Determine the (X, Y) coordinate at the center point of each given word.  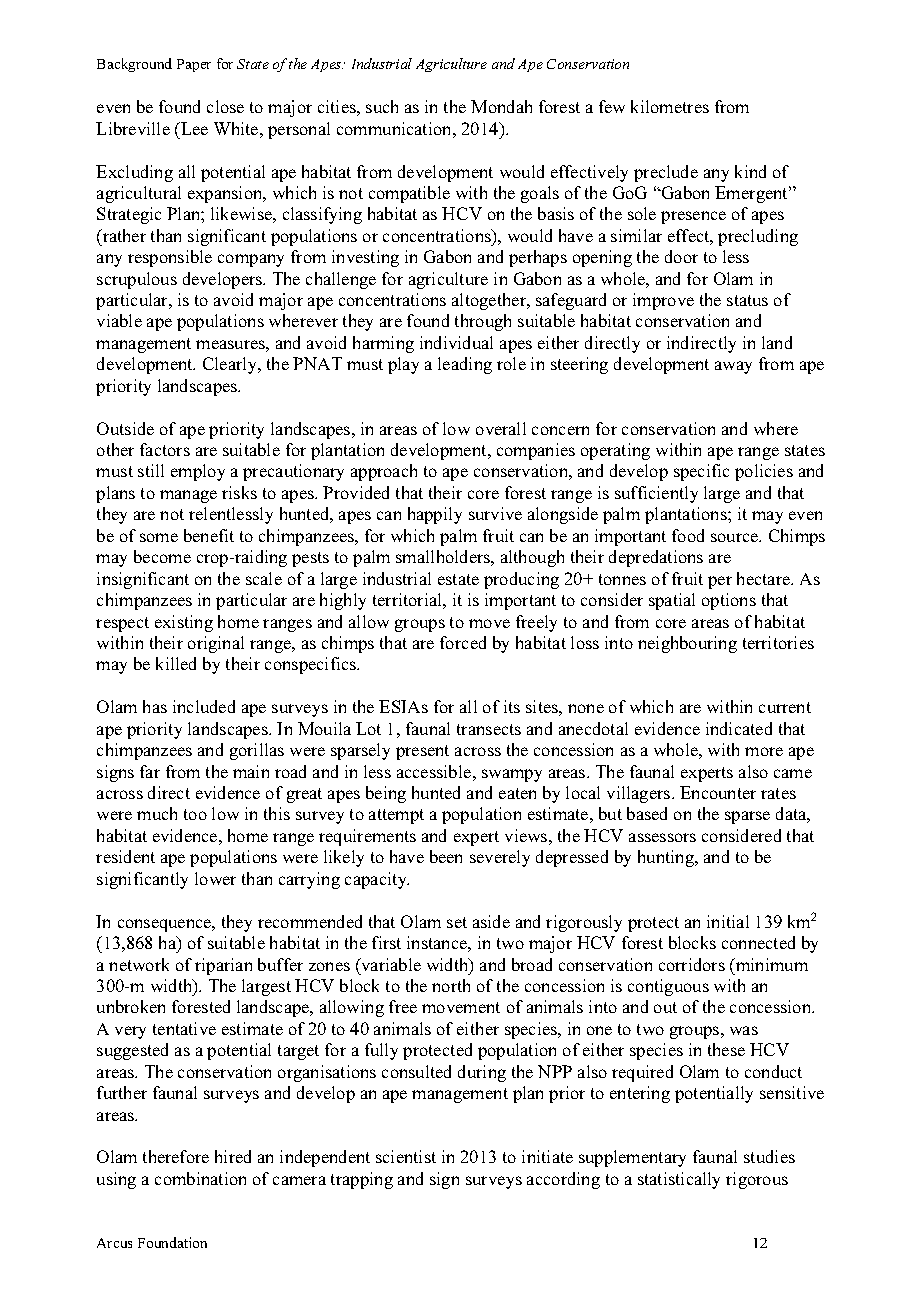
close (225, 106)
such (382, 106)
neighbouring (687, 644)
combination (200, 1178)
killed (176, 663)
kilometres (670, 106)
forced (463, 642)
